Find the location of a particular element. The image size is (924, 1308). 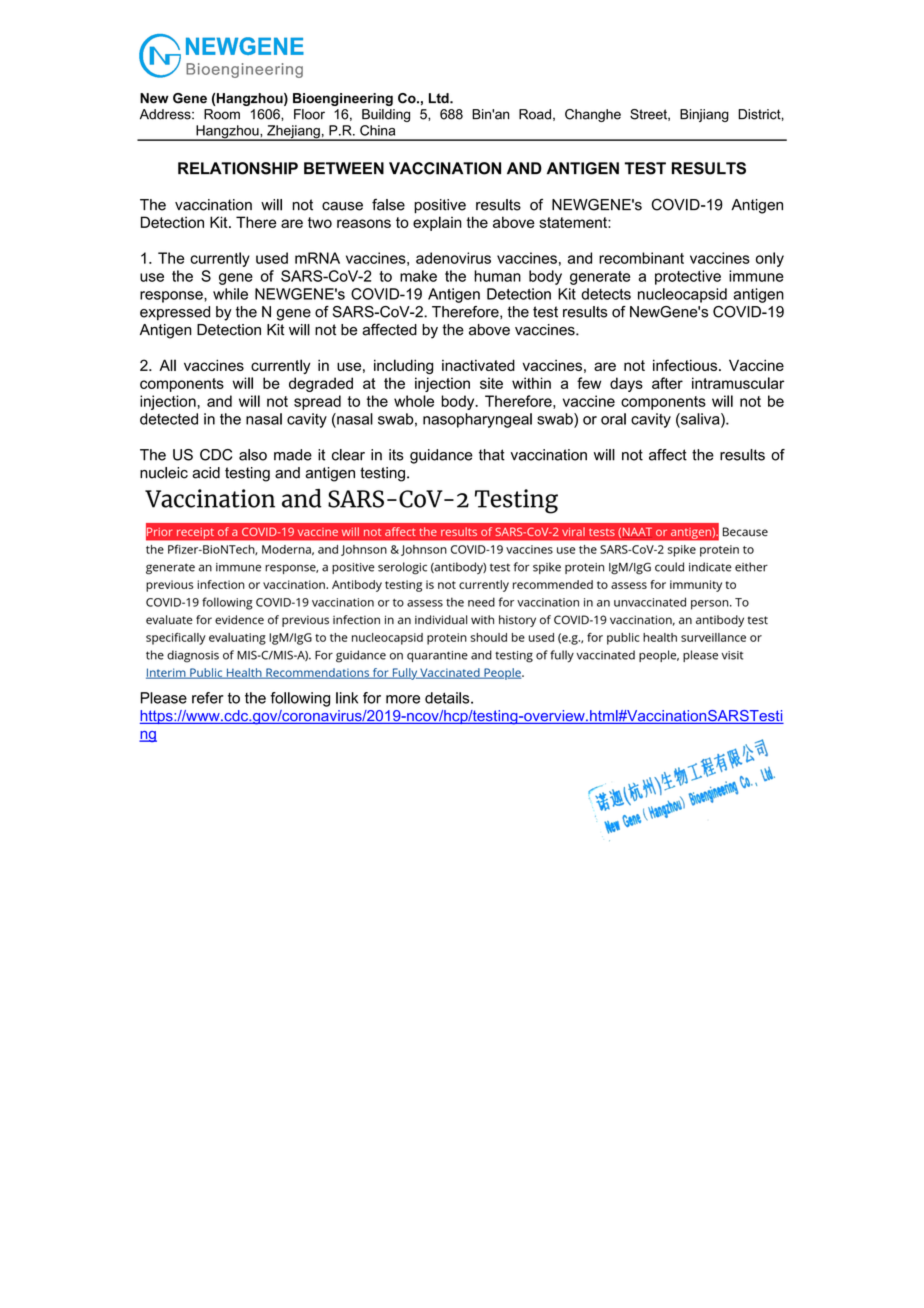

refer is located at coordinates (208, 698).
